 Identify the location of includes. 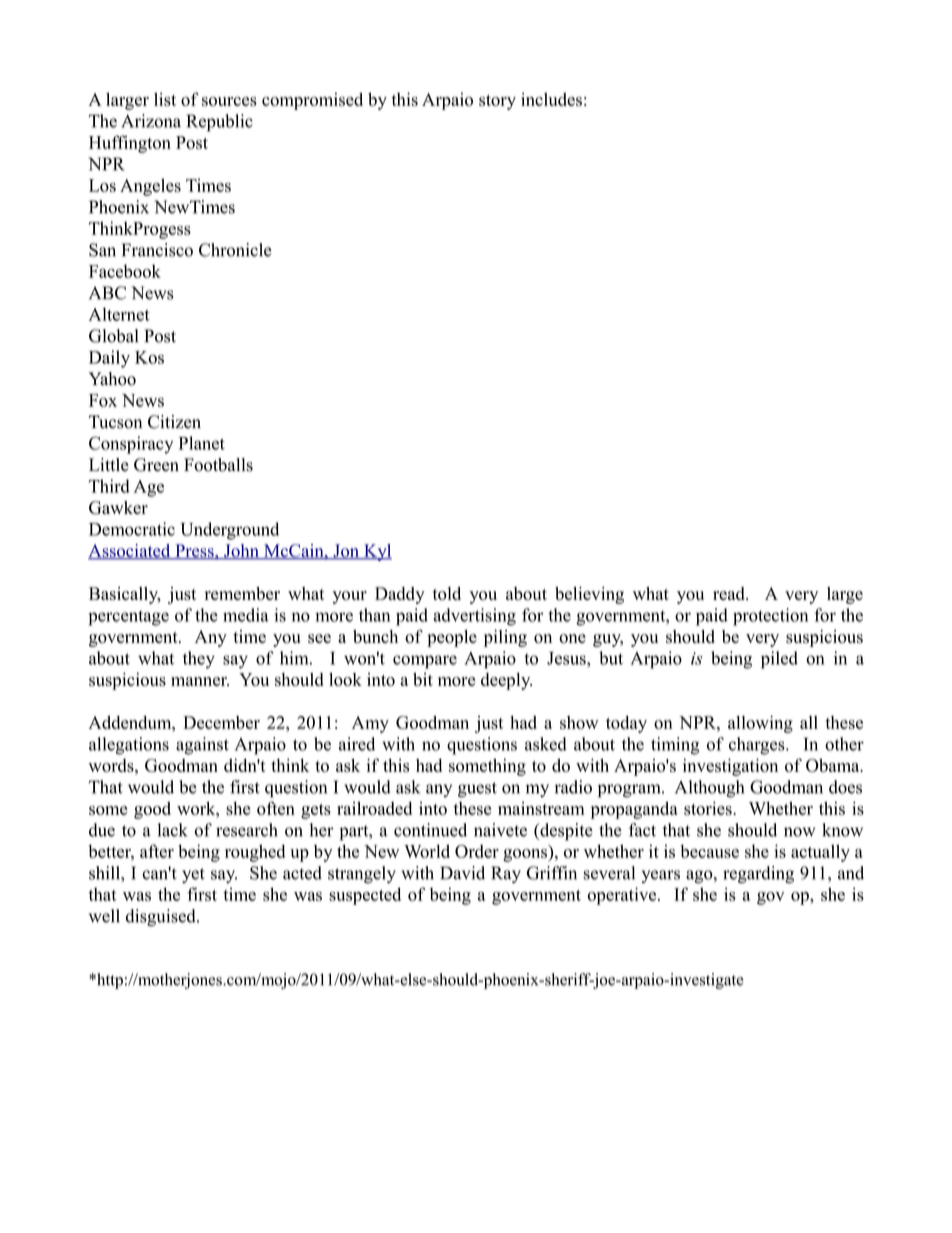
(551, 99).
